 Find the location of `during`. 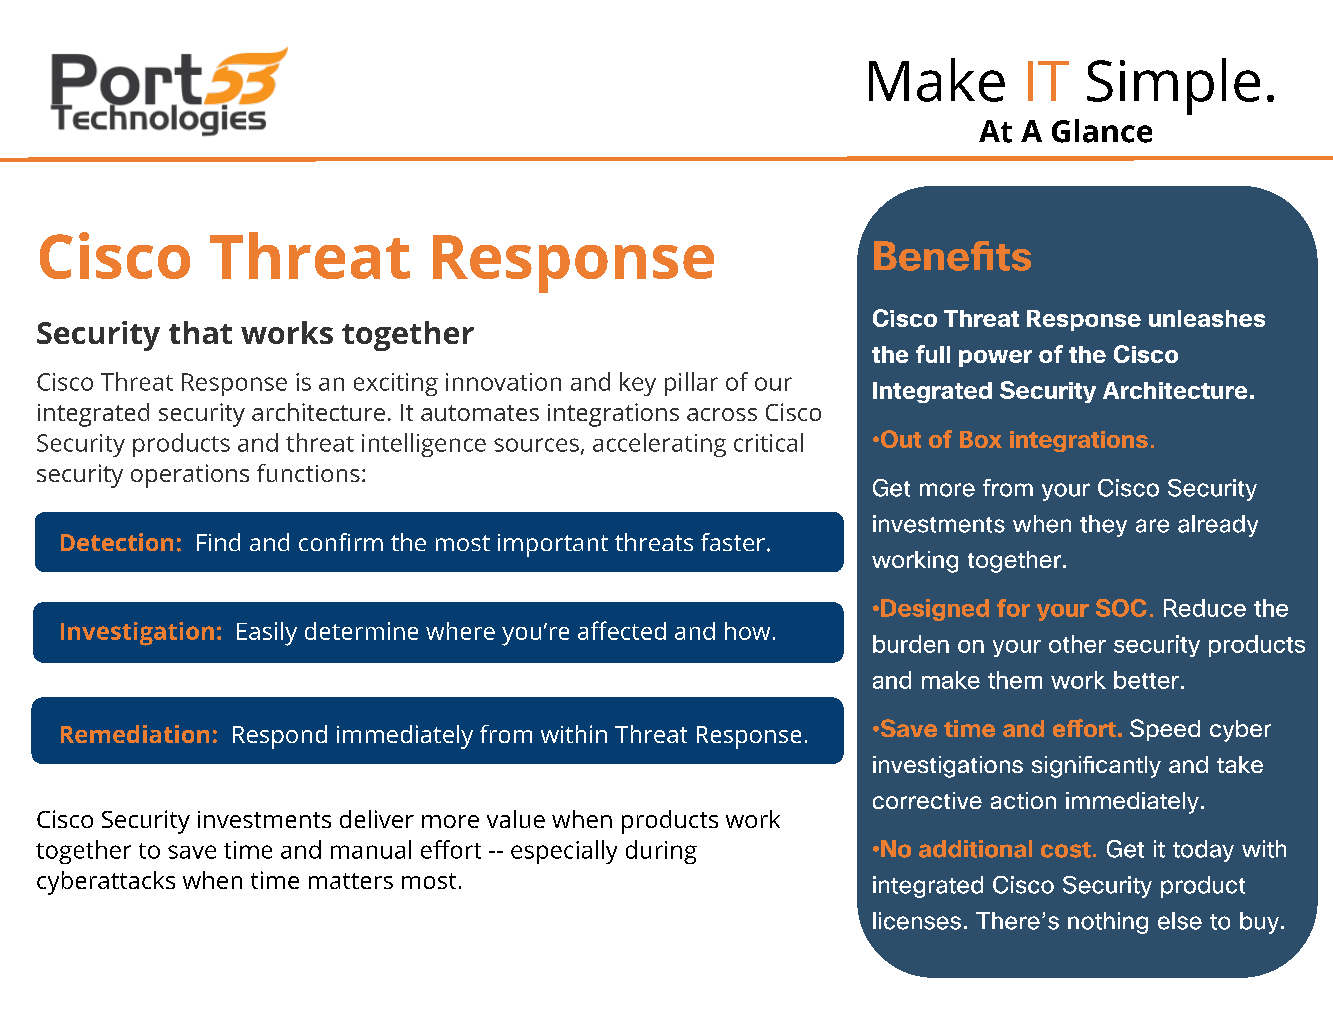

during is located at coordinates (661, 852).
